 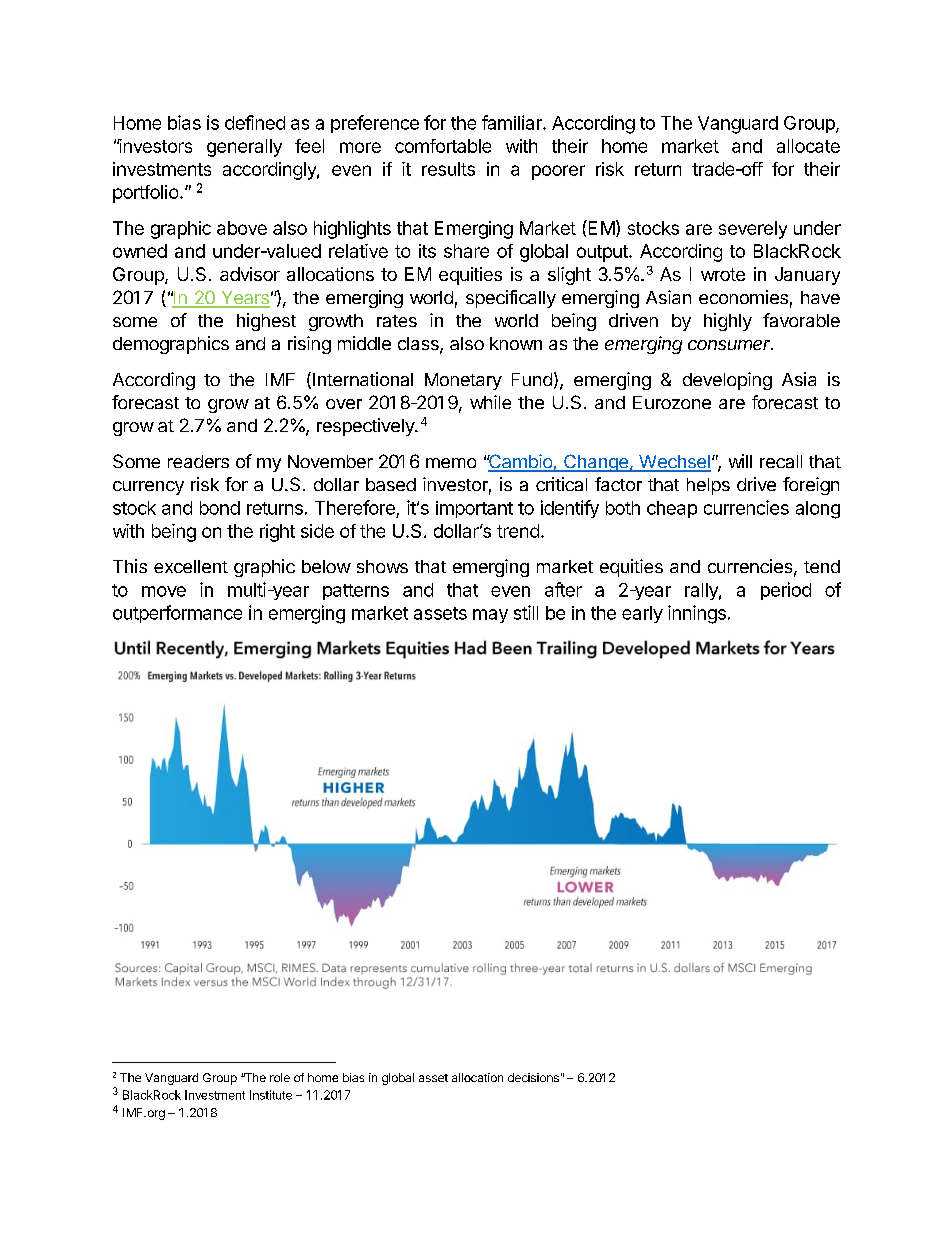 I want to click on innings, so click(x=697, y=614).
